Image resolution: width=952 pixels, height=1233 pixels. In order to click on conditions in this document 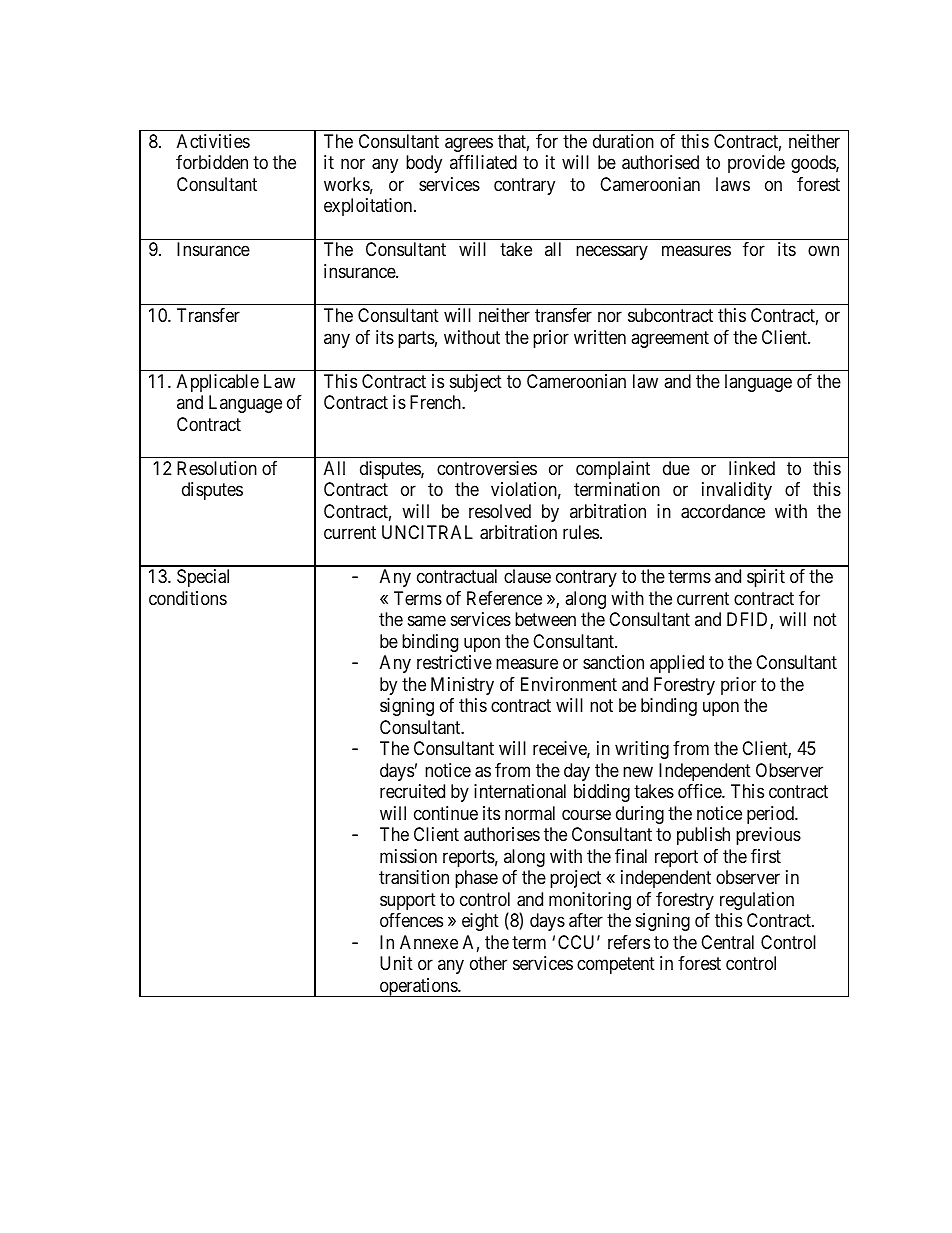, I will do `click(188, 598)`.
